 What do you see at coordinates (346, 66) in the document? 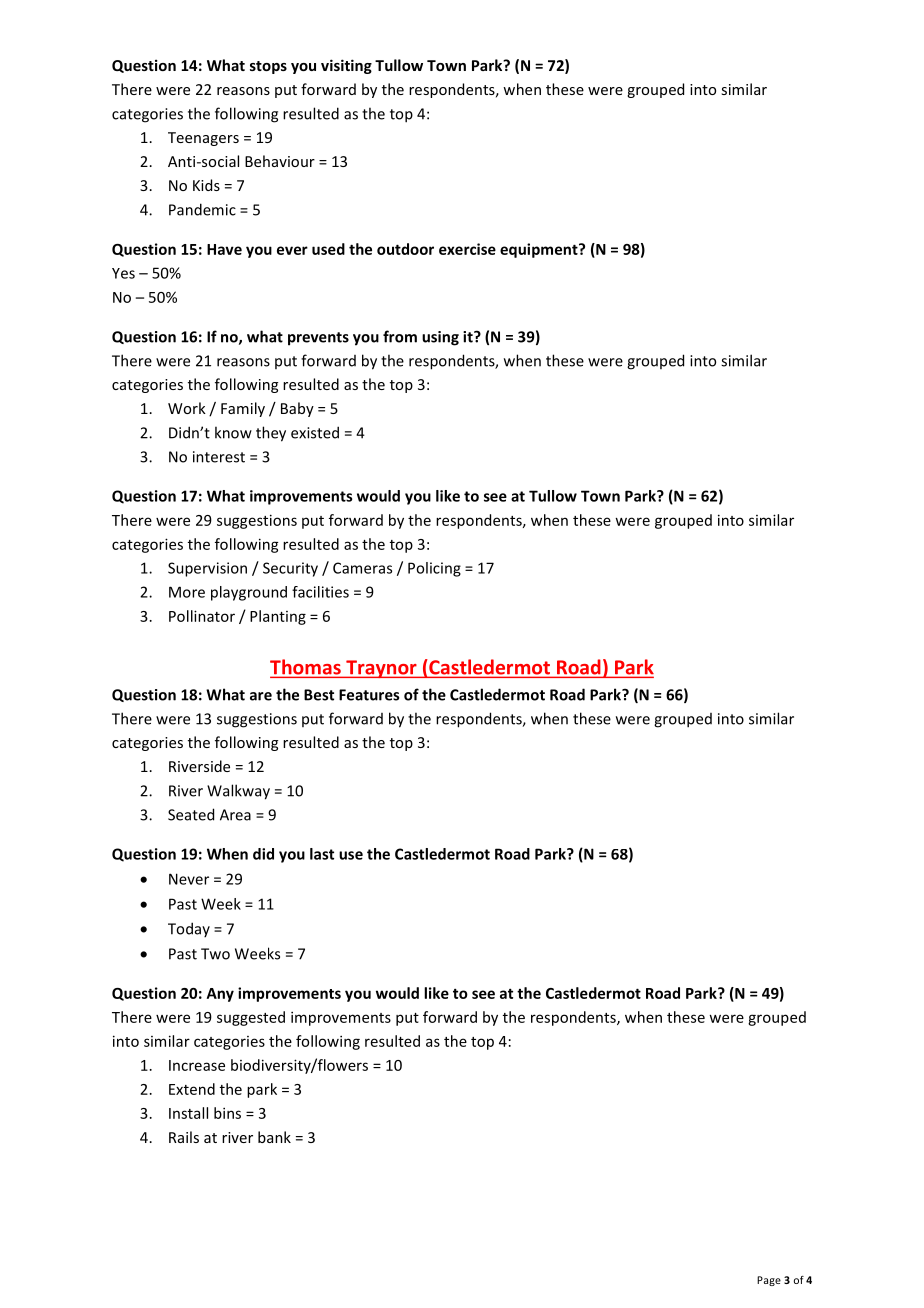
I see `visiting` at bounding box center [346, 66].
